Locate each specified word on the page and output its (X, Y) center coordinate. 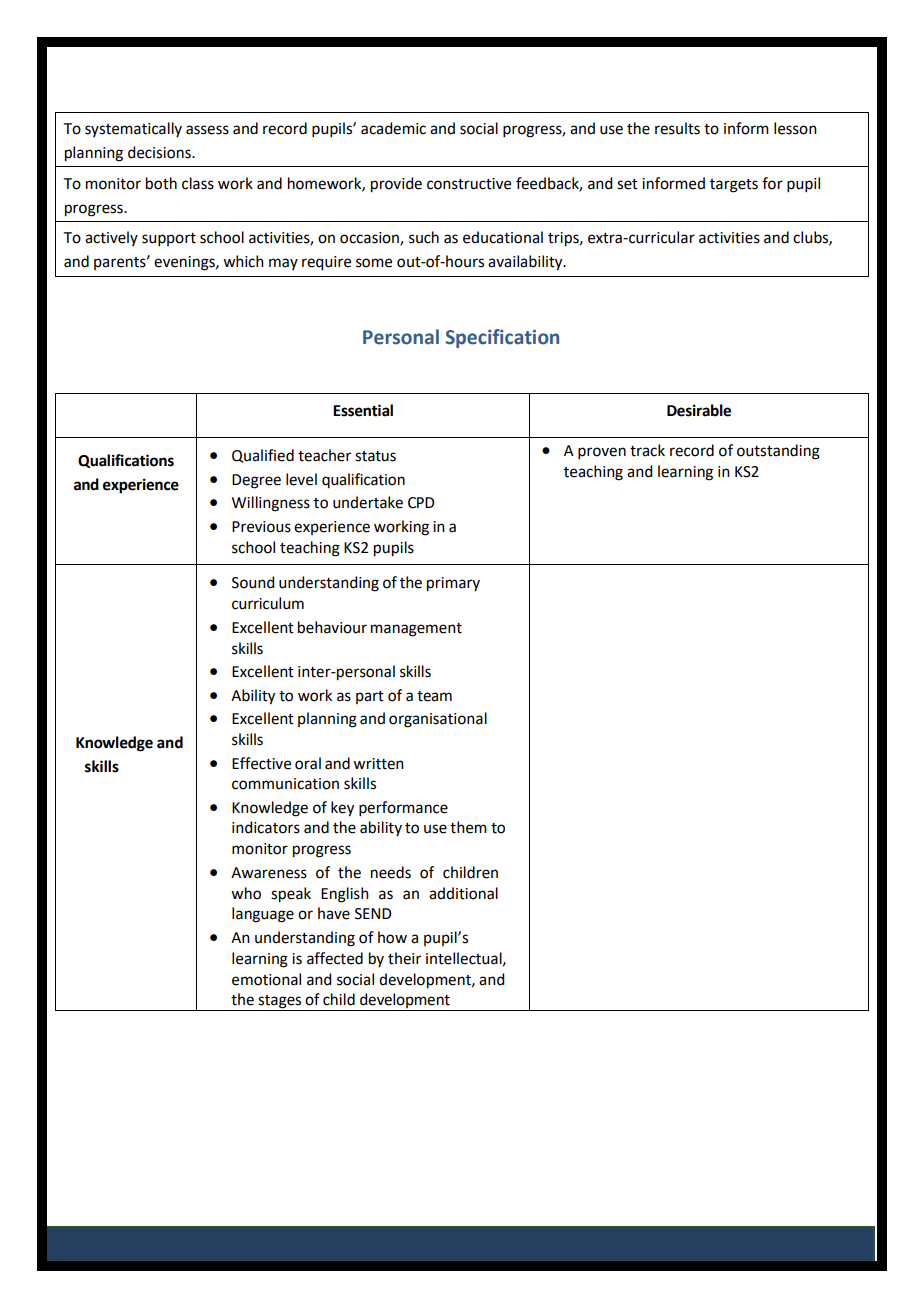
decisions (160, 152)
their (404, 958)
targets (734, 186)
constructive (469, 184)
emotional (266, 979)
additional (463, 893)
